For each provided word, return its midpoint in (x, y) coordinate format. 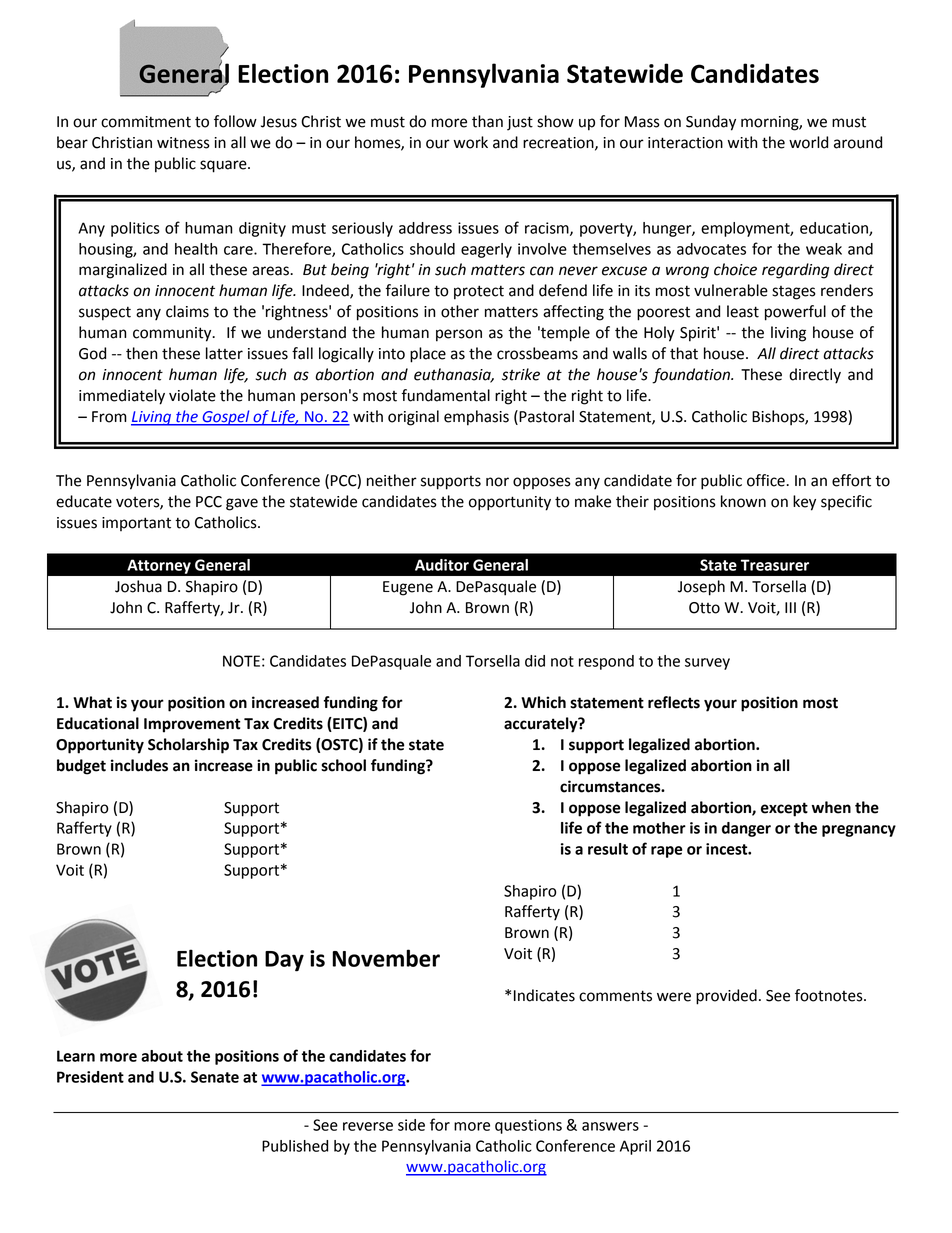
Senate (215, 1077)
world (808, 142)
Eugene (408, 588)
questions (528, 1126)
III (790, 607)
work (471, 142)
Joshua (138, 586)
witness (183, 143)
